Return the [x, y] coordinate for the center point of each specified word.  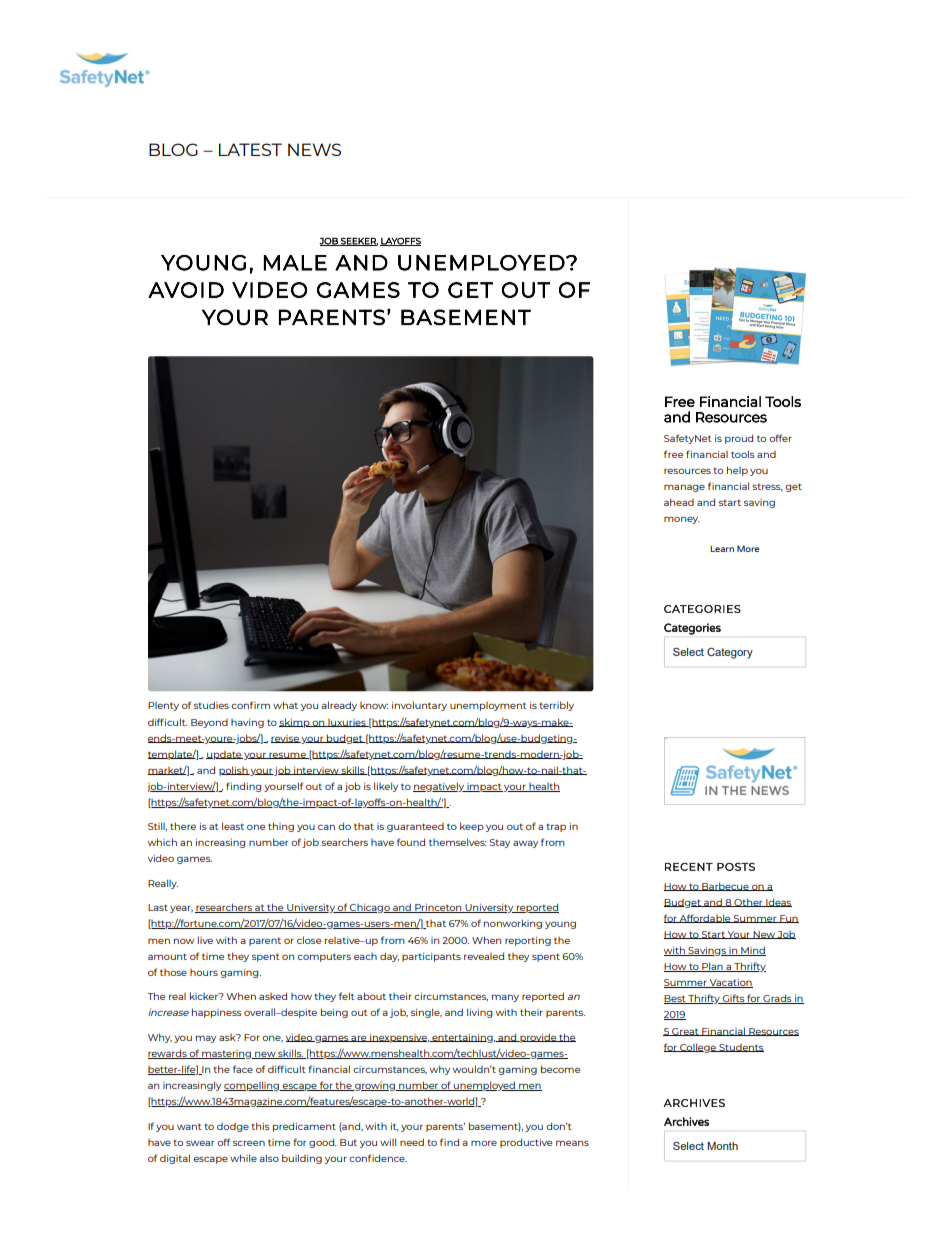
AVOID [186, 290]
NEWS [314, 149]
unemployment [488, 706]
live [205, 940]
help [737, 471]
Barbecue [725, 886]
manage [684, 488]
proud [739, 439]
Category [730, 653]
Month [722, 1146]
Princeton [438, 908]
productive [526, 1143]
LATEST [250, 149]
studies [211, 705]
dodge [233, 1127]
